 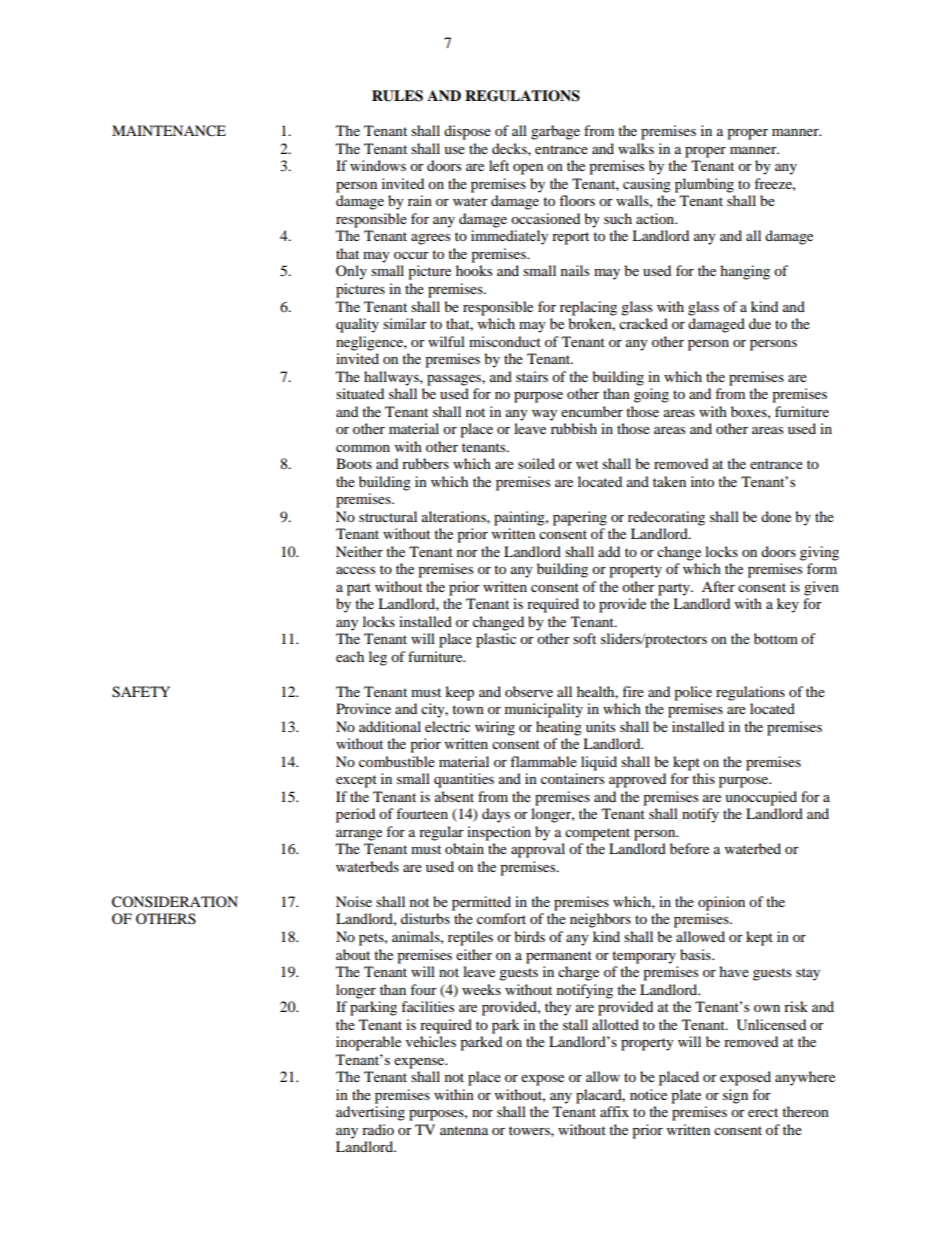 What do you see at coordinates (760, 323) in the image?
I see `due` at bounding box center [760, 323].
